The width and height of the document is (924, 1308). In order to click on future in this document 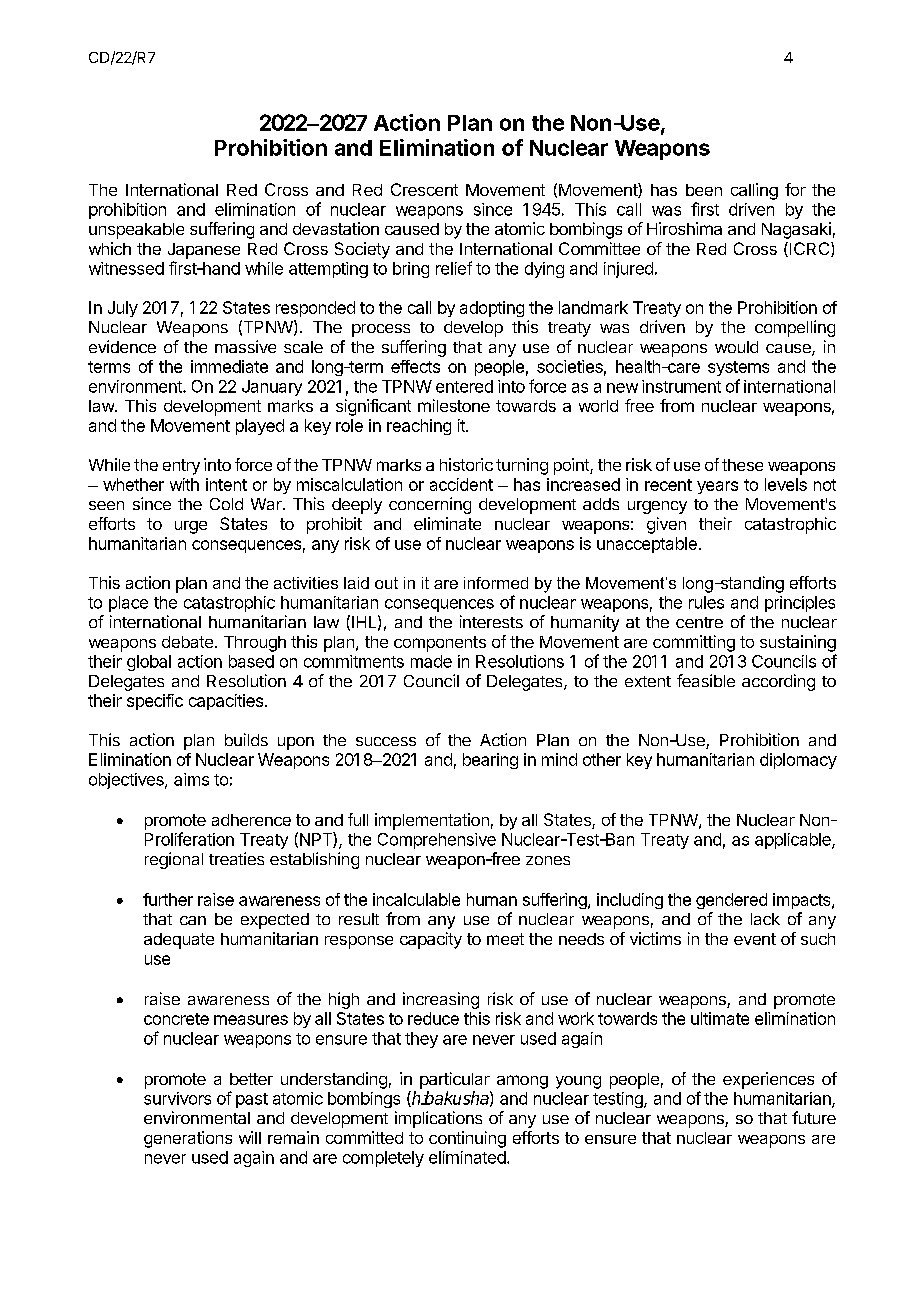, I will do `click(814, 1117)`.
